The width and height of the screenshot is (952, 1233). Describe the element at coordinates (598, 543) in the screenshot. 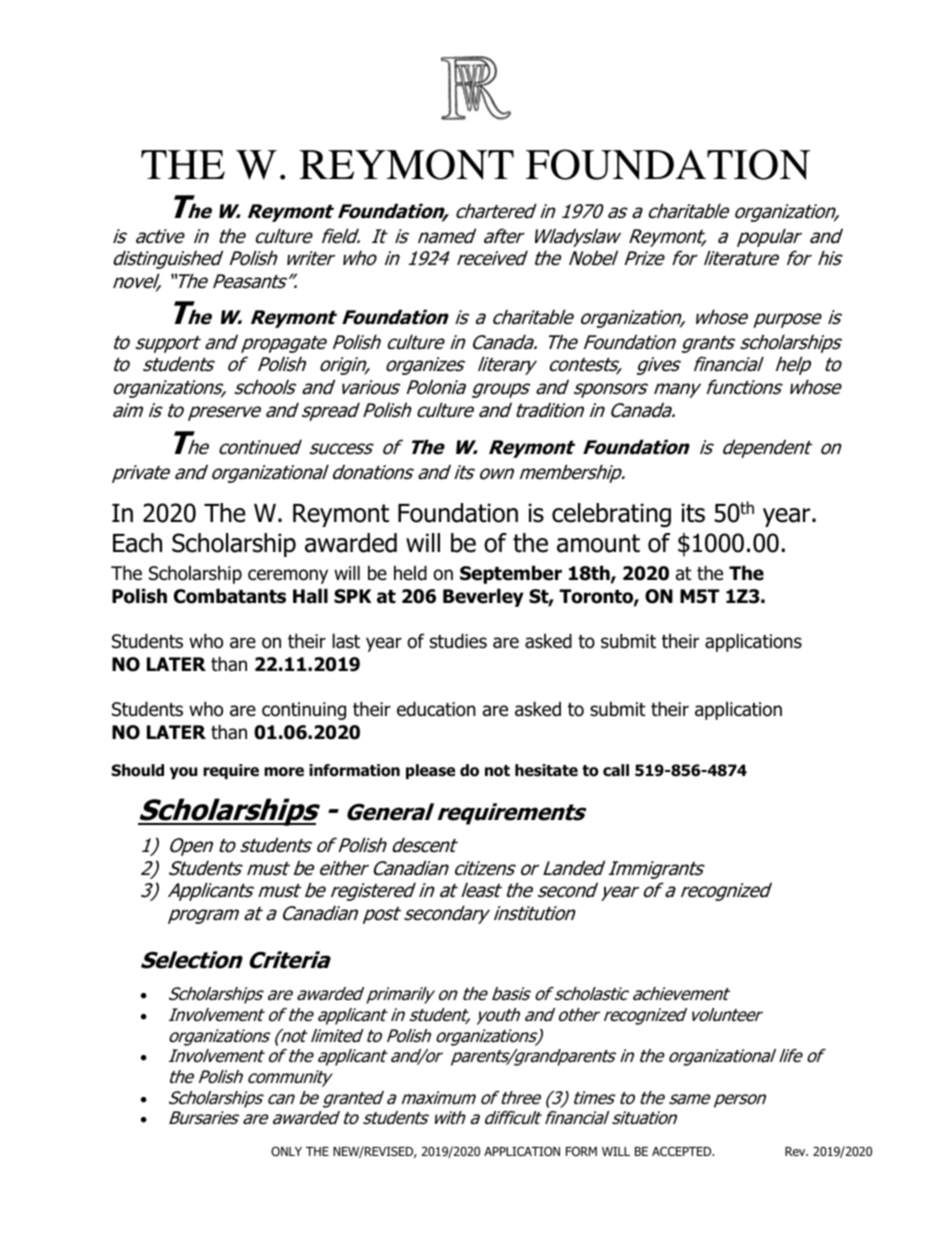

I see `amount` at that location.
